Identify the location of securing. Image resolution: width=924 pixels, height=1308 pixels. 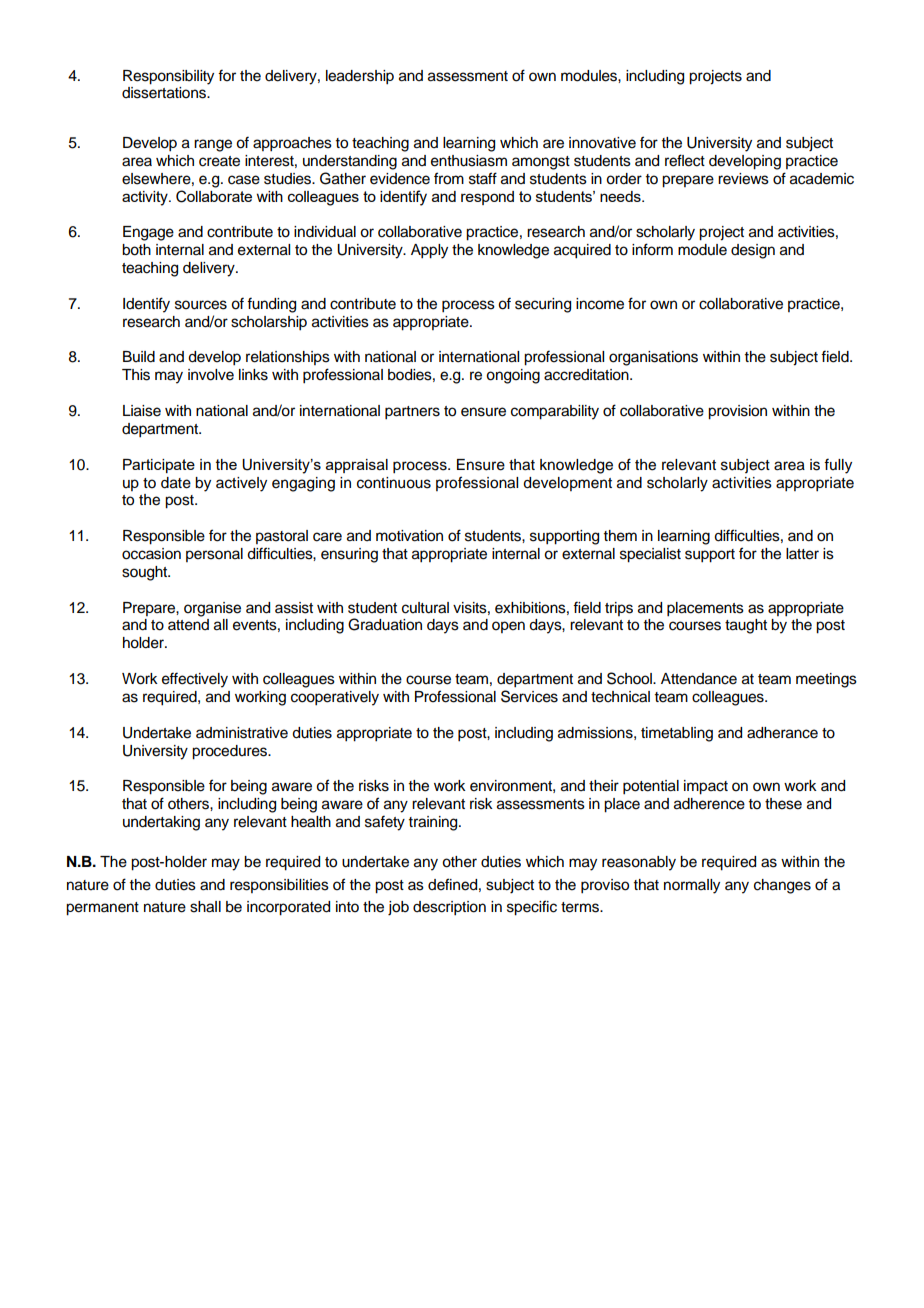
(543, 305).
